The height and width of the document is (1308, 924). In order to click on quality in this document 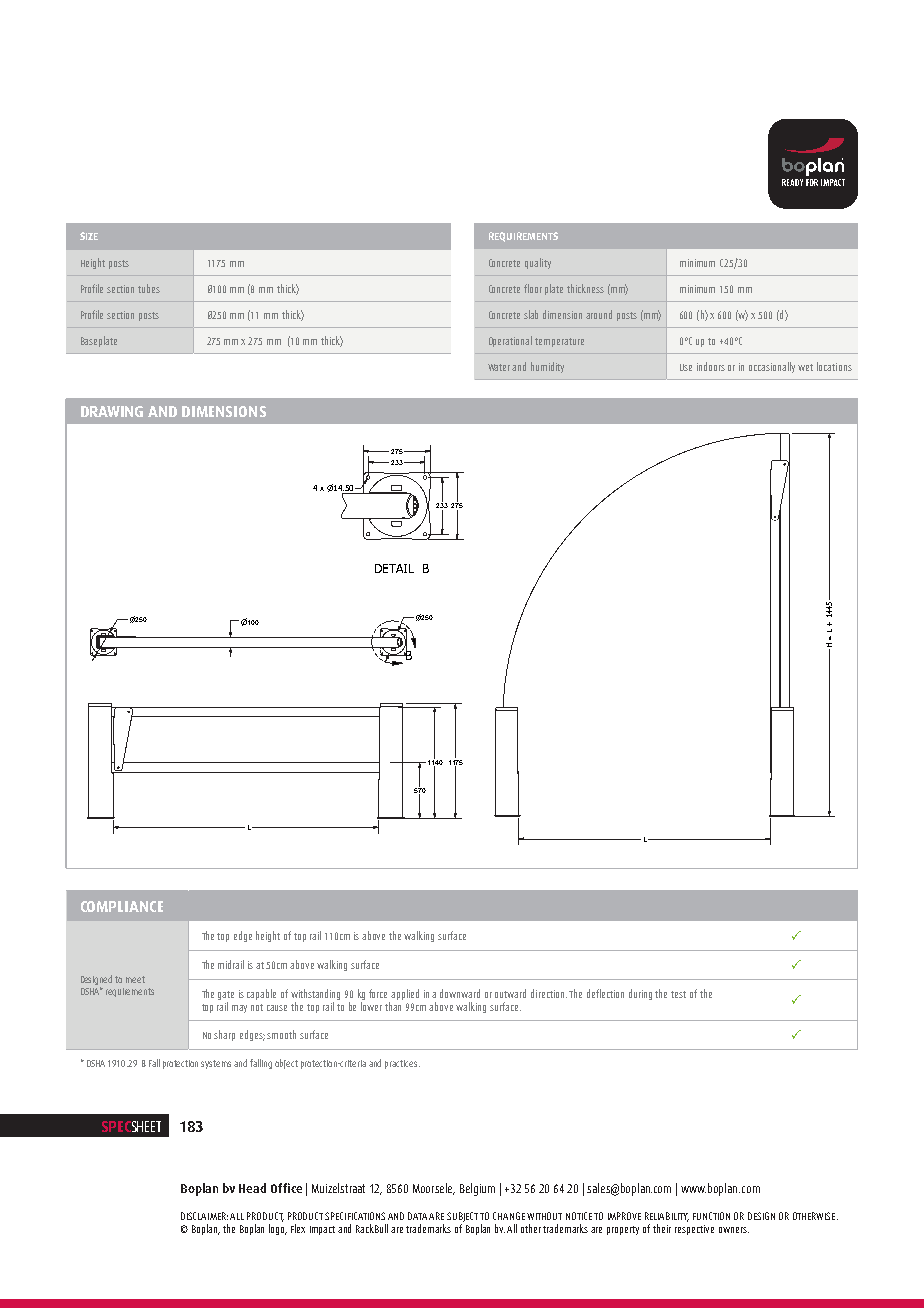, I will do `click(538, 263)`.
